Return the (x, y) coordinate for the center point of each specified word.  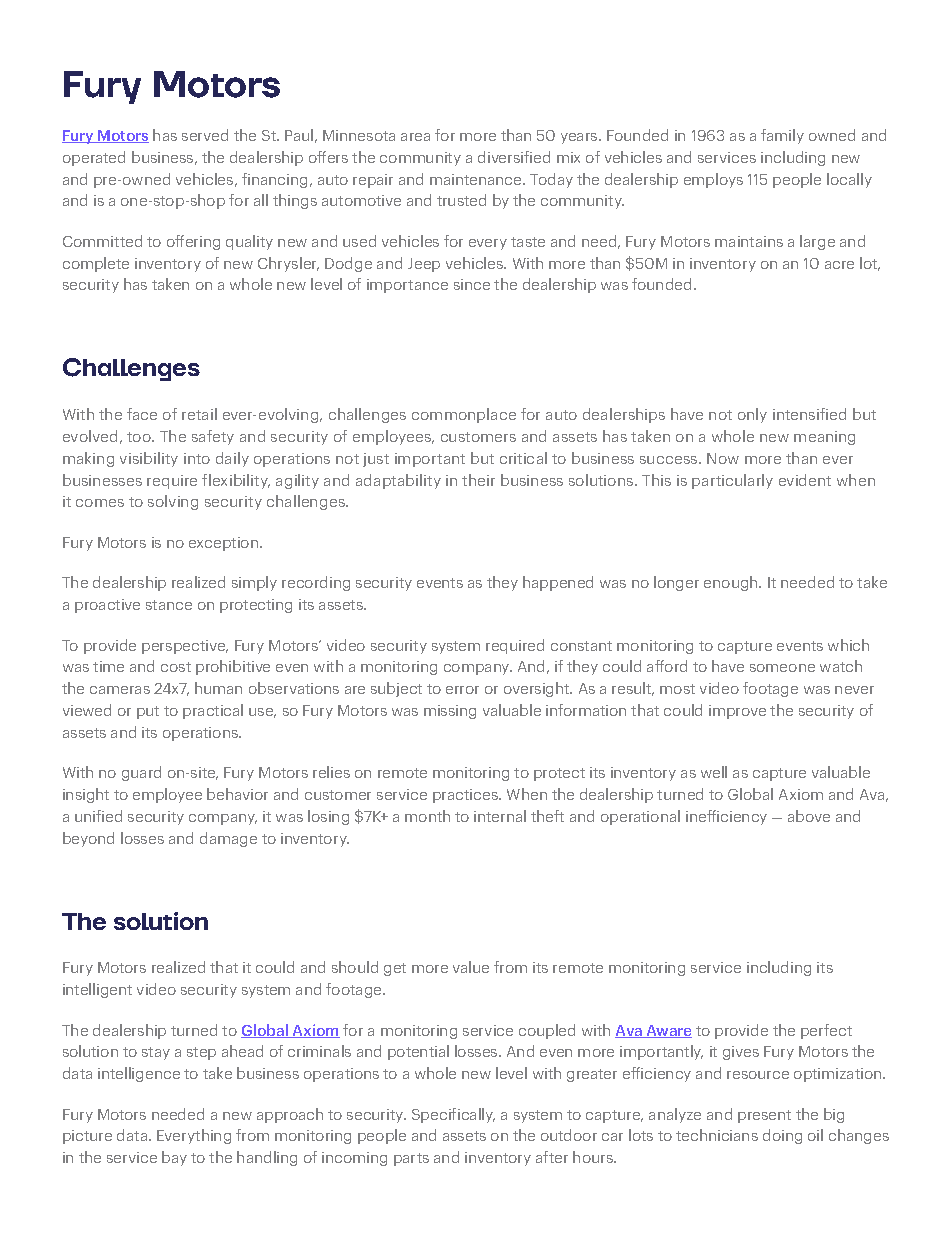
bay (174, 1158)
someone (782, 668)
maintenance (477, 179)
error (462, 690)
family (782, 136)
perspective (185, 647)
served (205, 135)
